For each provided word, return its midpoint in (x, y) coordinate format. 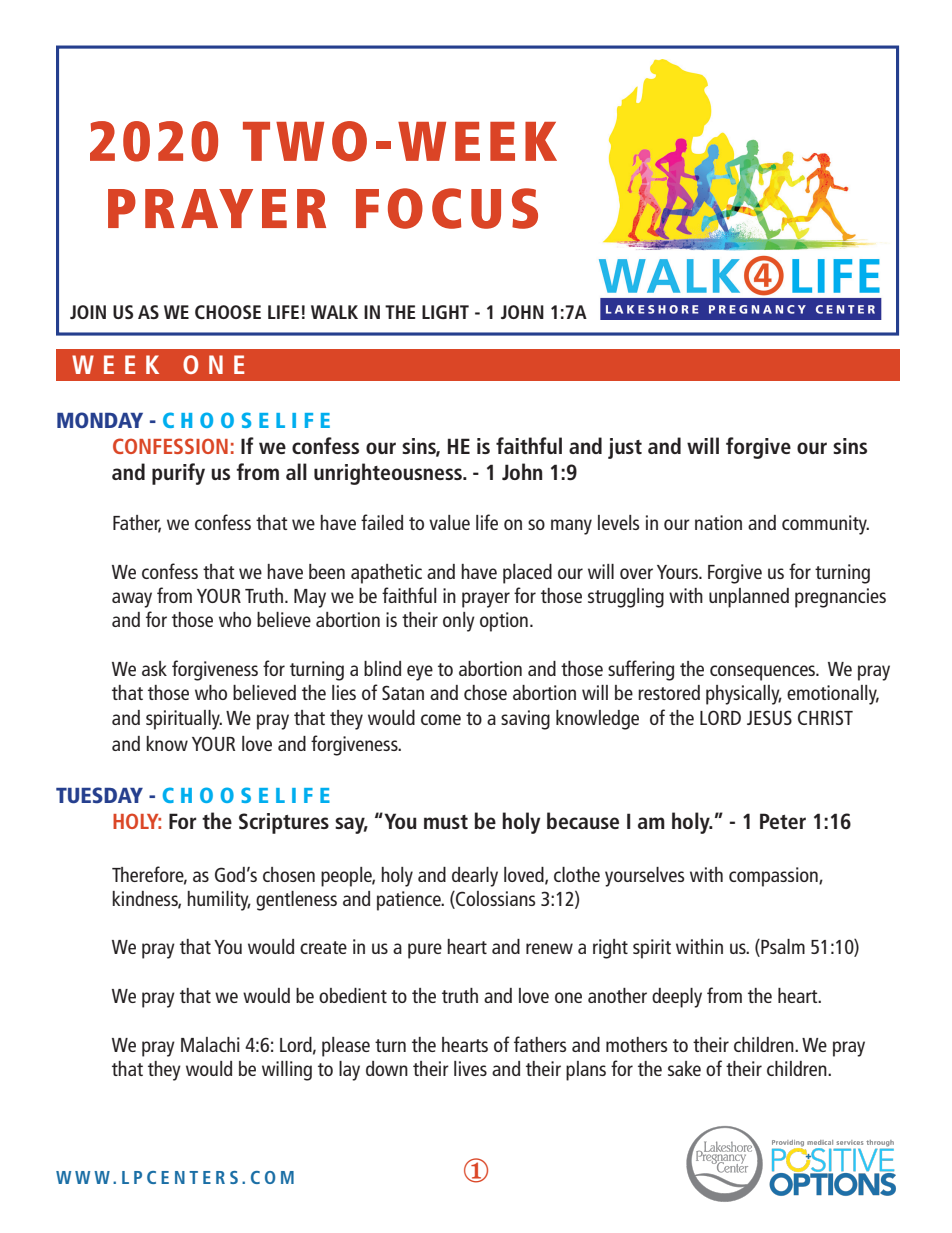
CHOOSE (228, 312)
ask (154, 668)
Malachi (210, 1044)
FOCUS (447, 208)
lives (470, 1068)
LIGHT (445, 312)
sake (684, 1068)
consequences (764, 673)
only (459, 622)
